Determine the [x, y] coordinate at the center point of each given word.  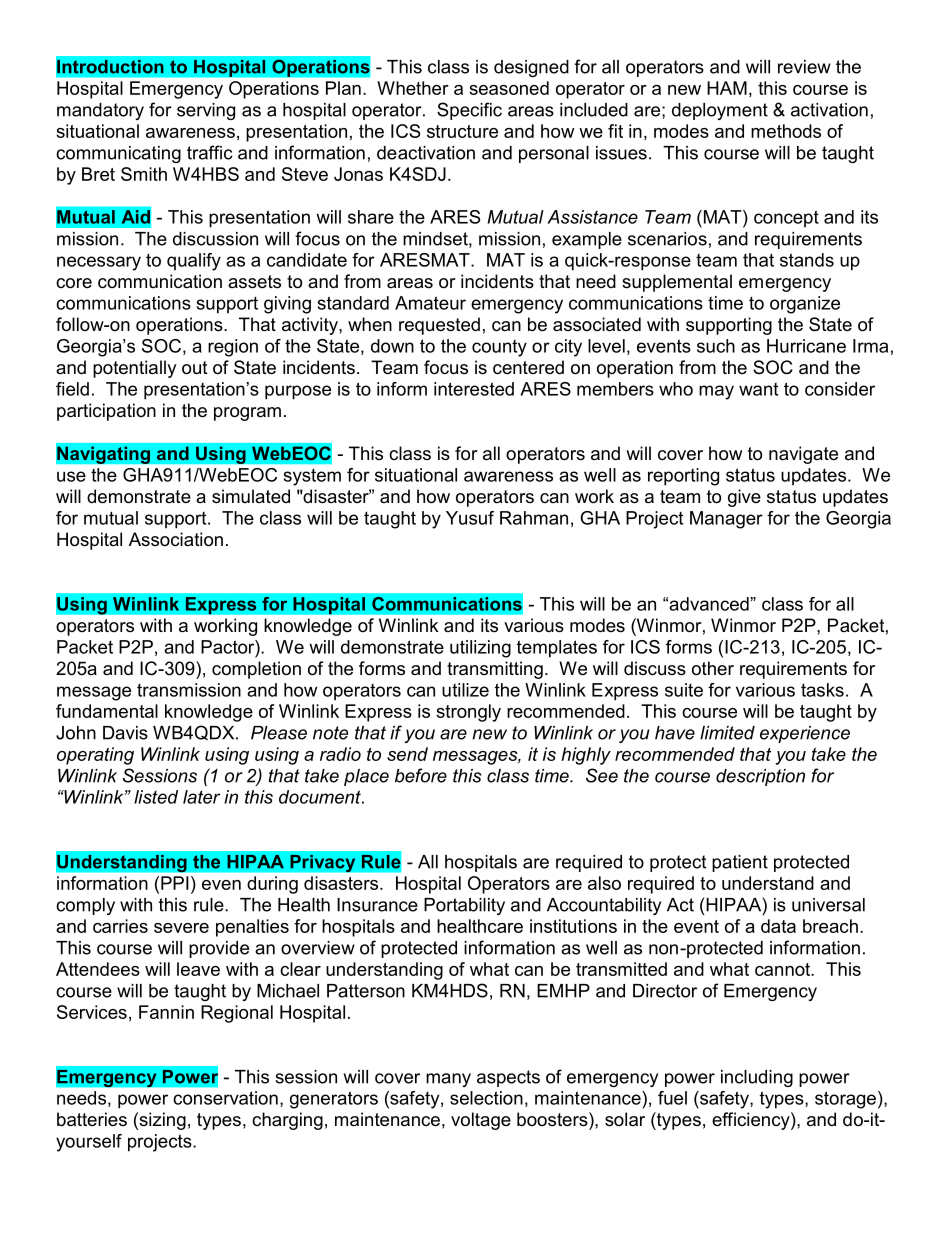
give [744, 498]
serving [206, 111]
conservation [225, 1098]
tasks [822, 690]
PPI [175, 883]
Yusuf [470, 518]
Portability [464, 906]
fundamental [107, 711]
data [778, 926]
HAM [727, 88]
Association [176, 539]
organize [805, 305]
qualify [194, 262]
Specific [469, 111]
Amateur [430, 303]
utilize [465, 690]
